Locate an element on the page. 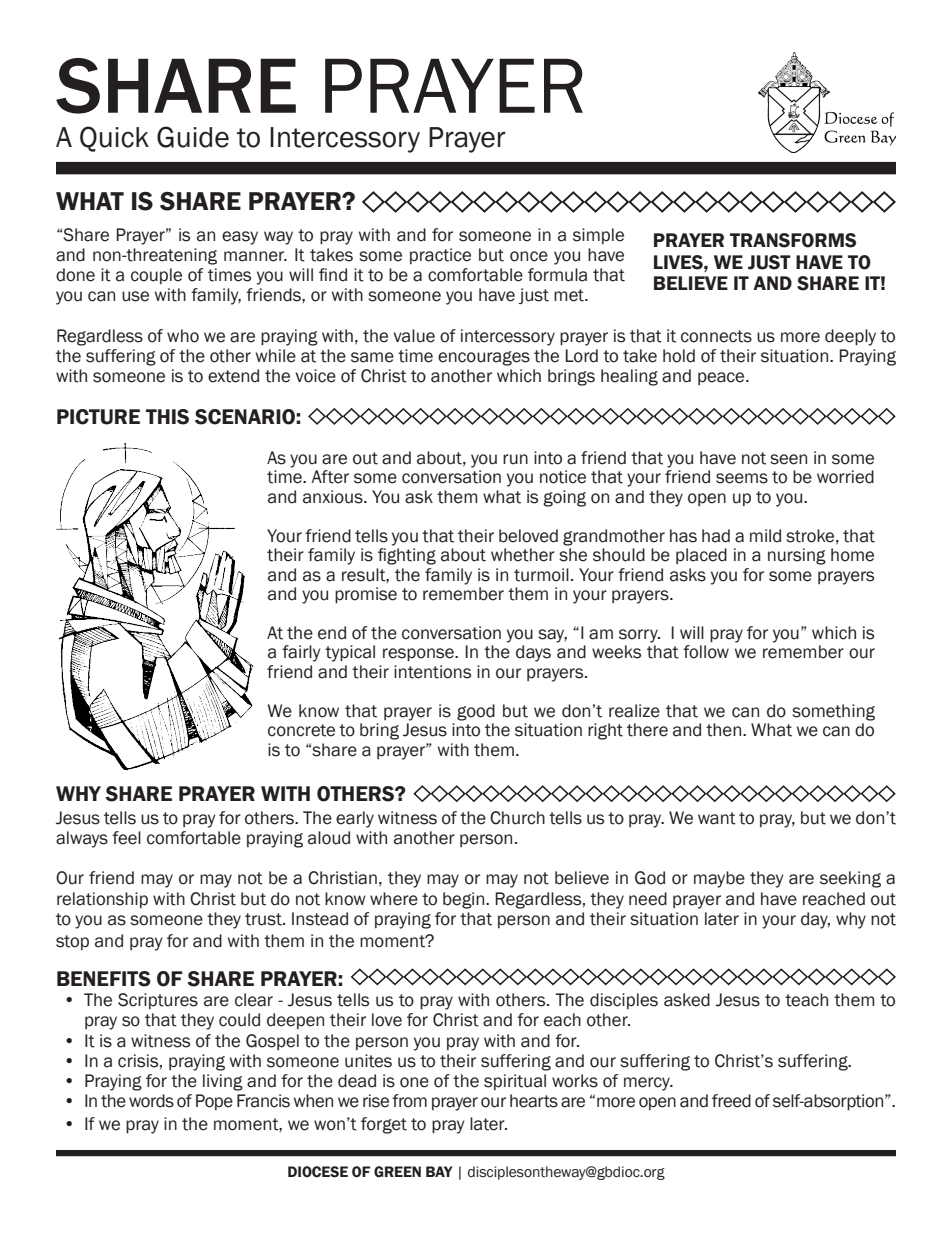 The height and width of the page is (1233, 952). practice is located at coordinates (440, 256).
